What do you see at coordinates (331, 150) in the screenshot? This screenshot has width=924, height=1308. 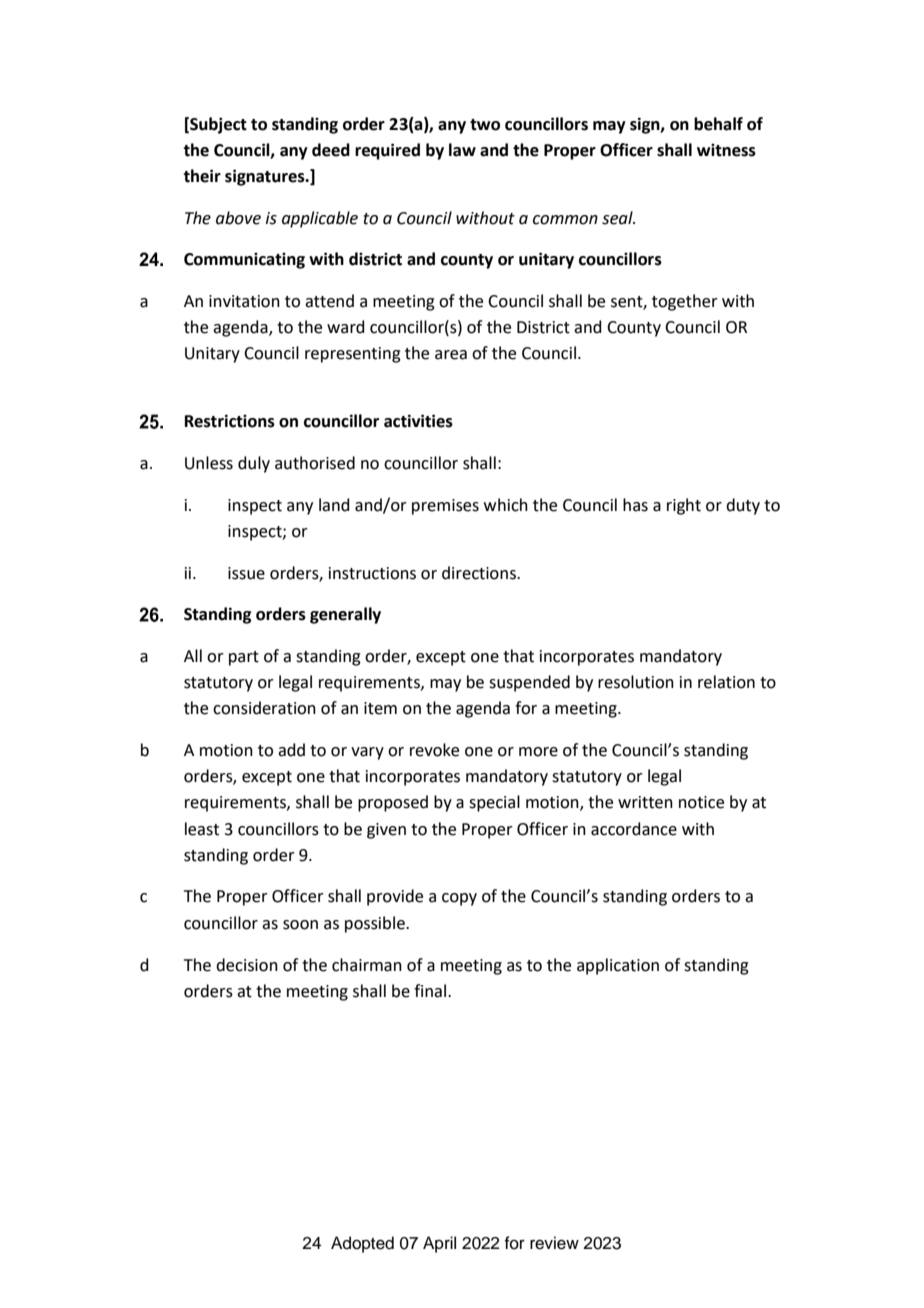 I see `deed` at bounding box center [331, 150].
